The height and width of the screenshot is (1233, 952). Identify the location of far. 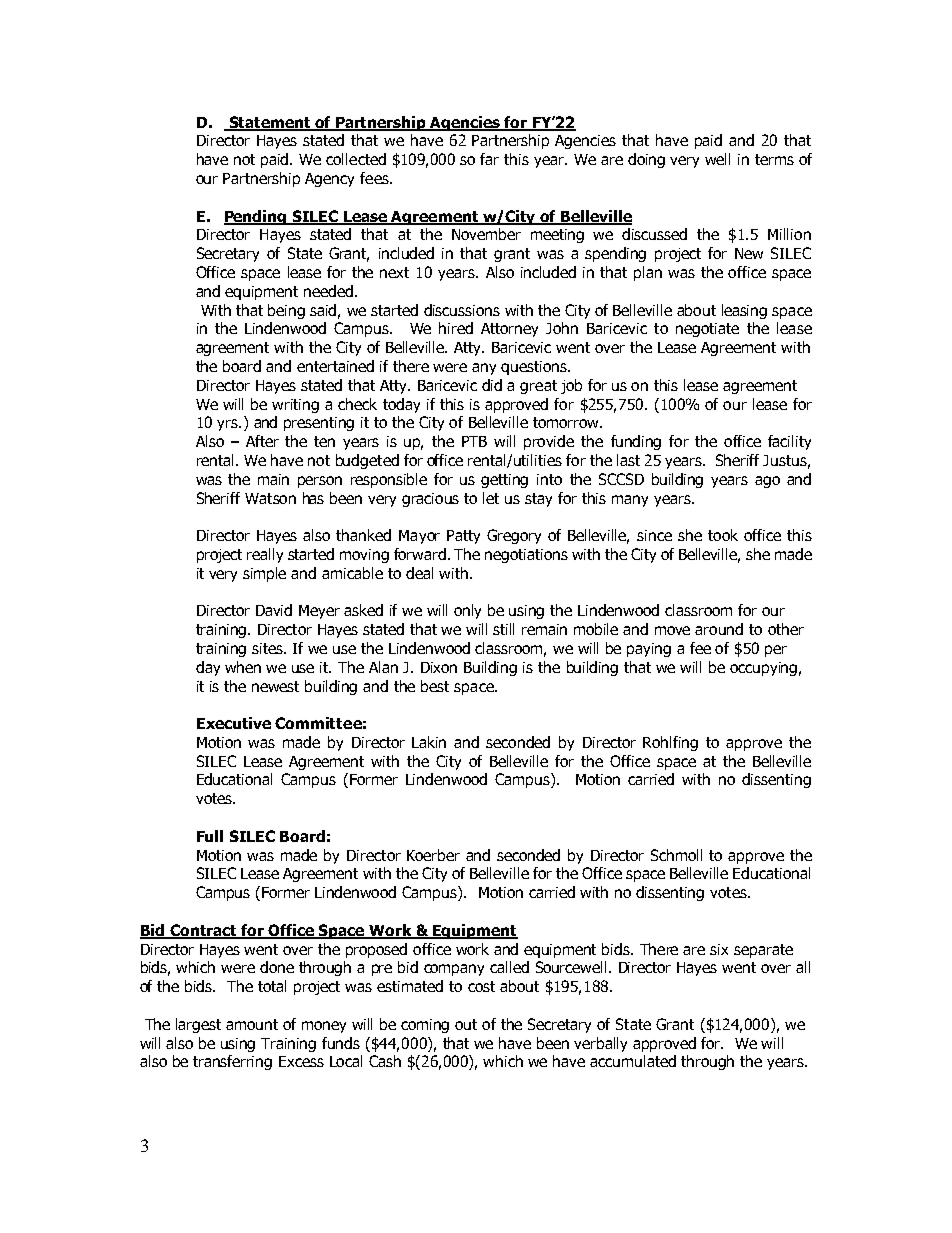
(489, 159).
